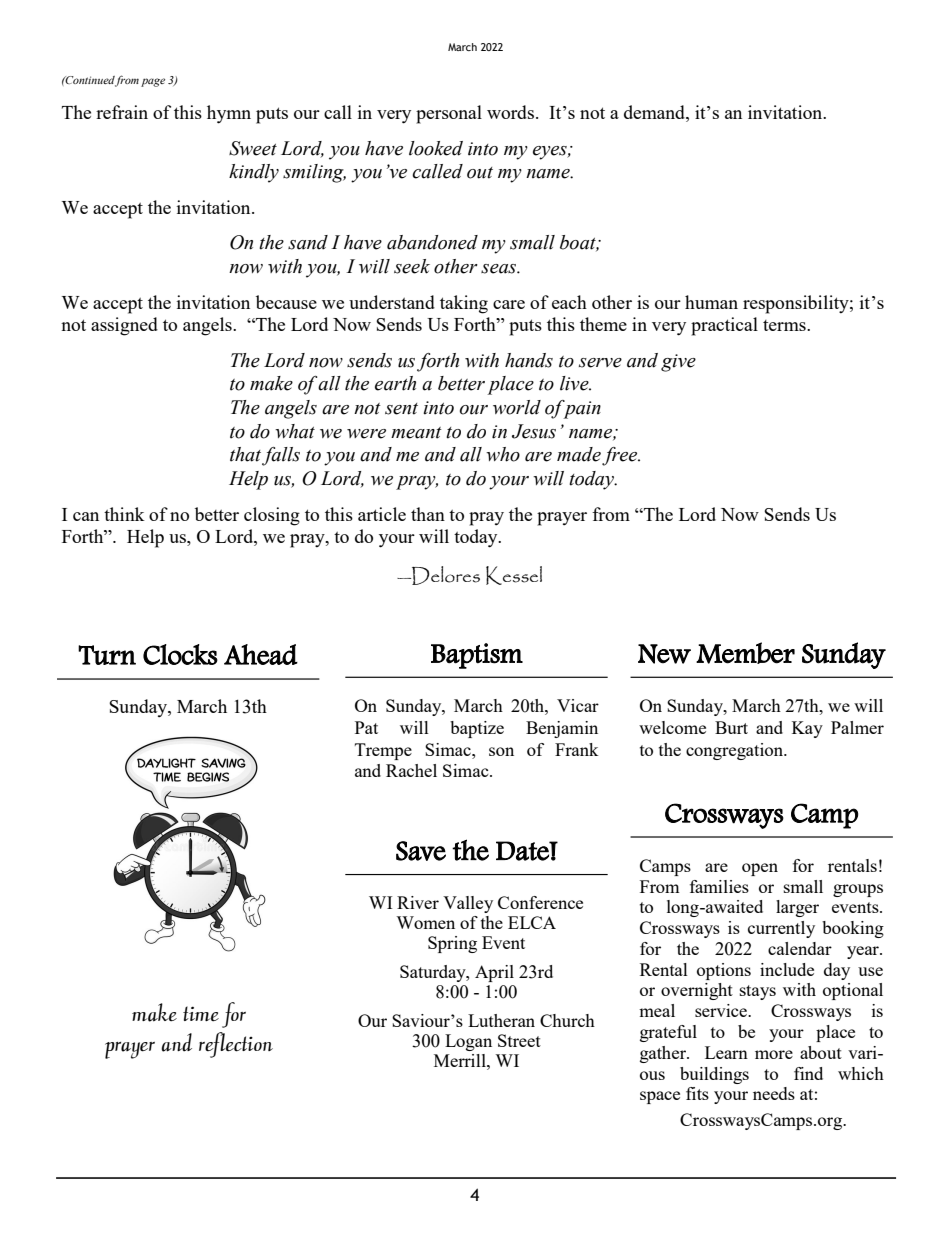 The image size is (952, 1233). What do you see at coordinates (180, 654) in the page?
I see `Clocks` at bounding box center [180, 654].
